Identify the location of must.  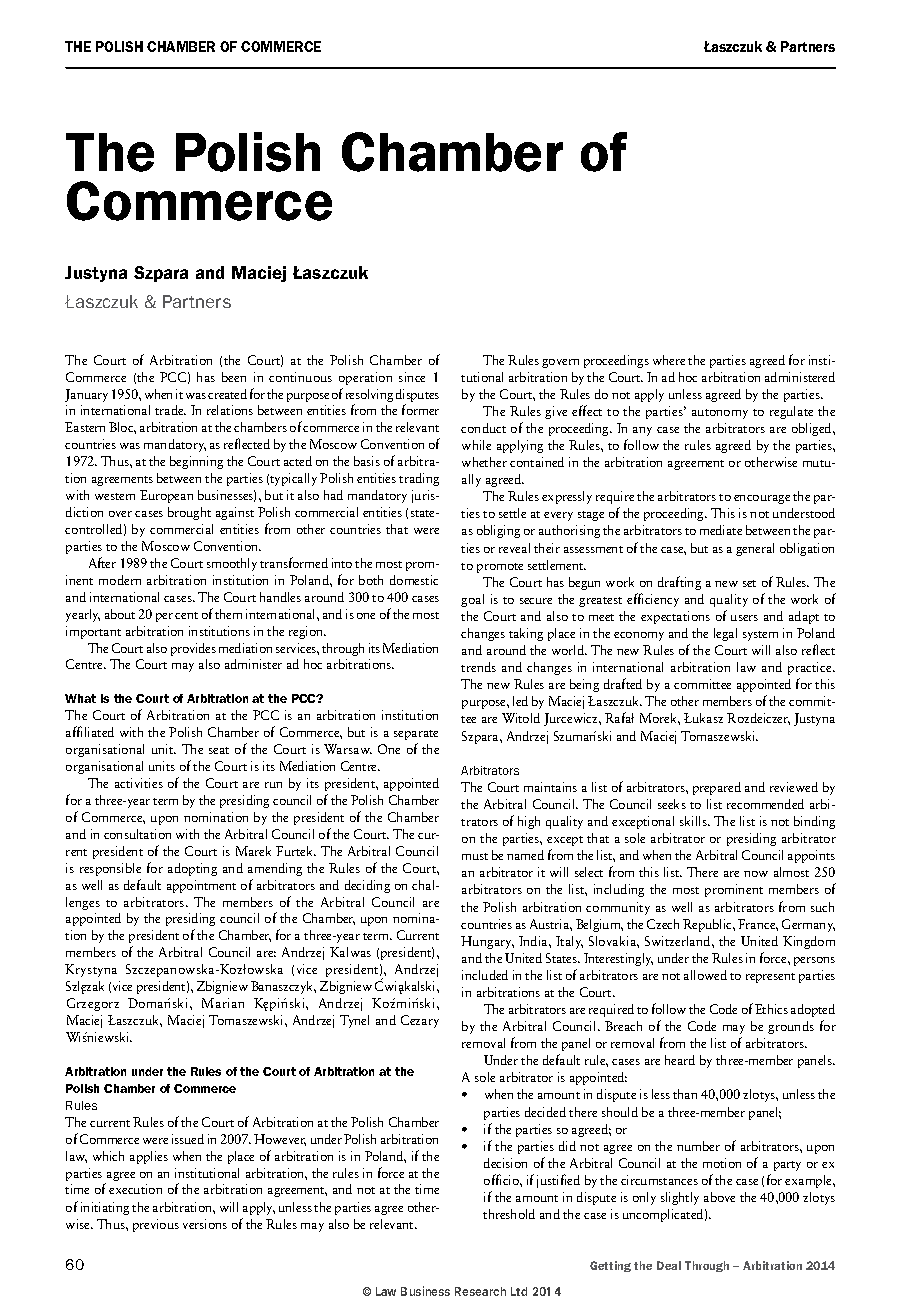
(475, 856).
